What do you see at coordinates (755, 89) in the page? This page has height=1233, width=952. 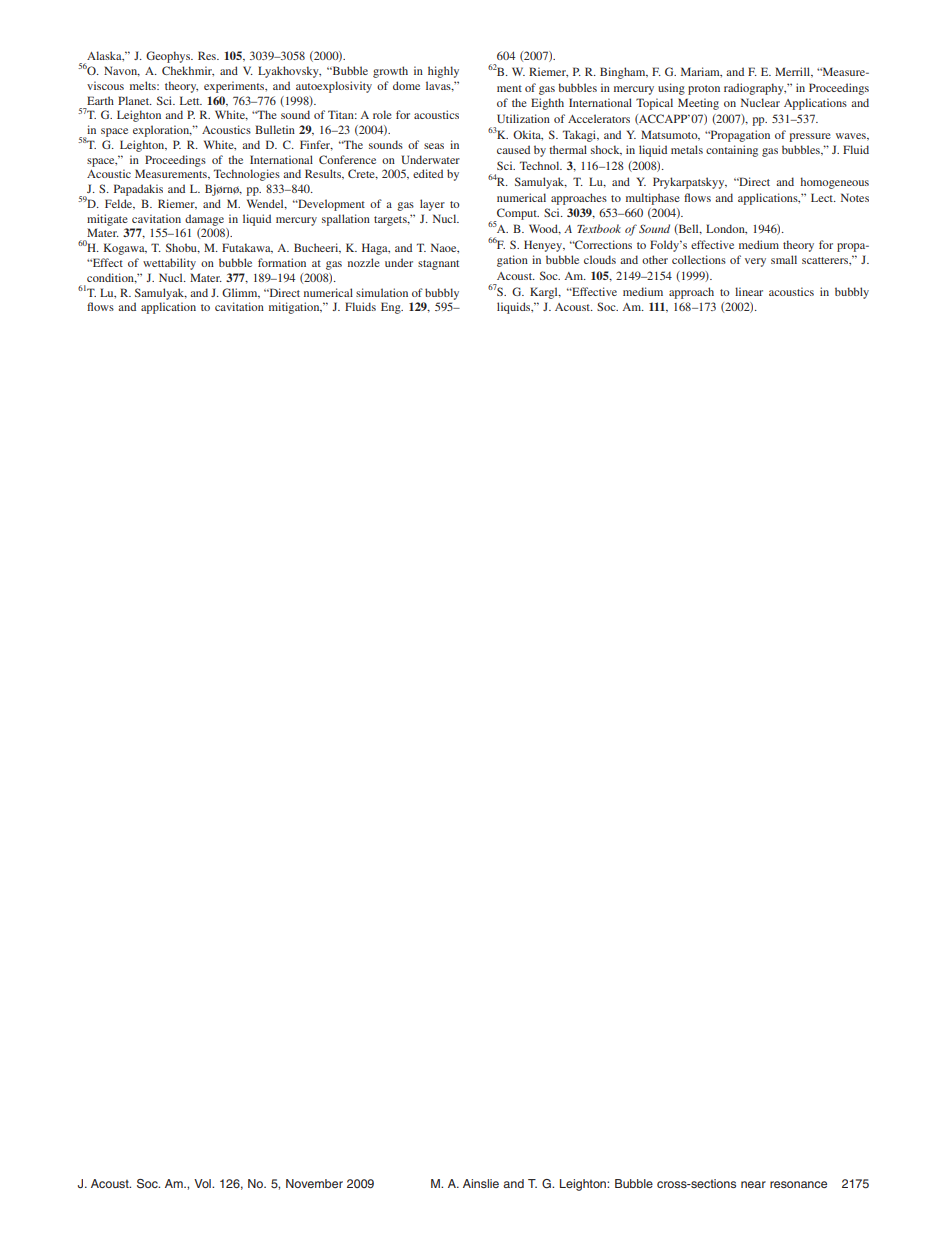 I see `radiography` at bounding box center [755, 89].
